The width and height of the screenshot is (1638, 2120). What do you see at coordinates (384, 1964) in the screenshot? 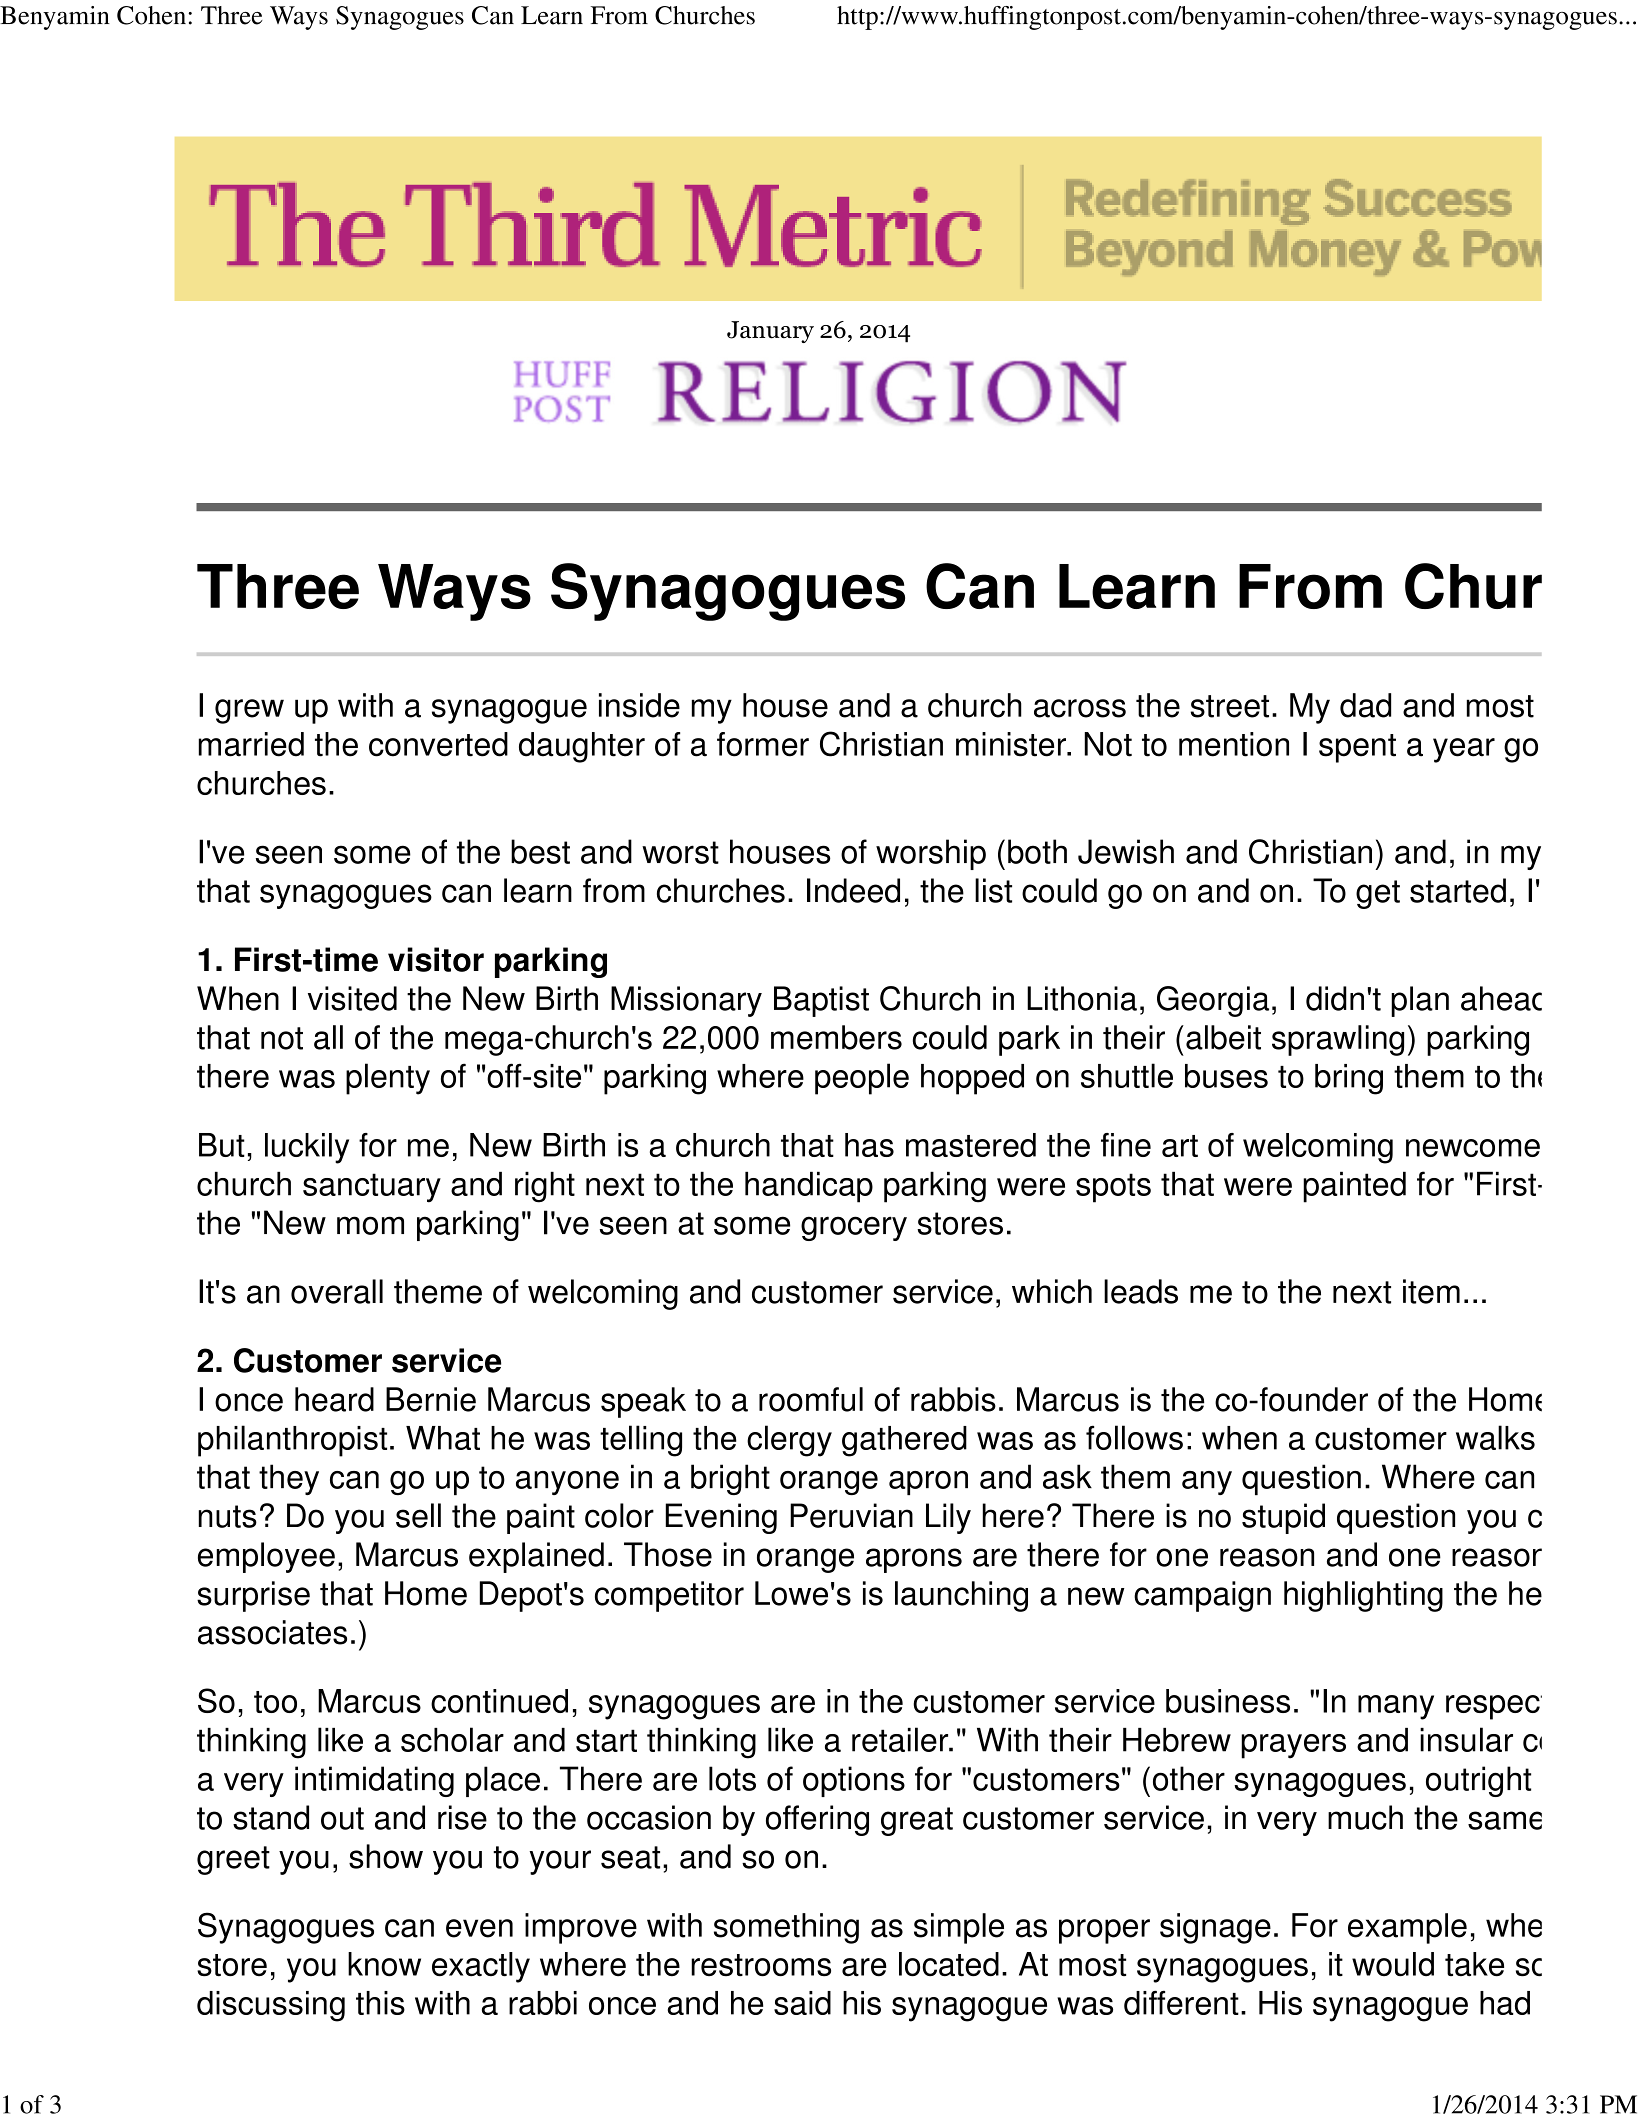
I see `know` at bounding box center [384, 1964].
